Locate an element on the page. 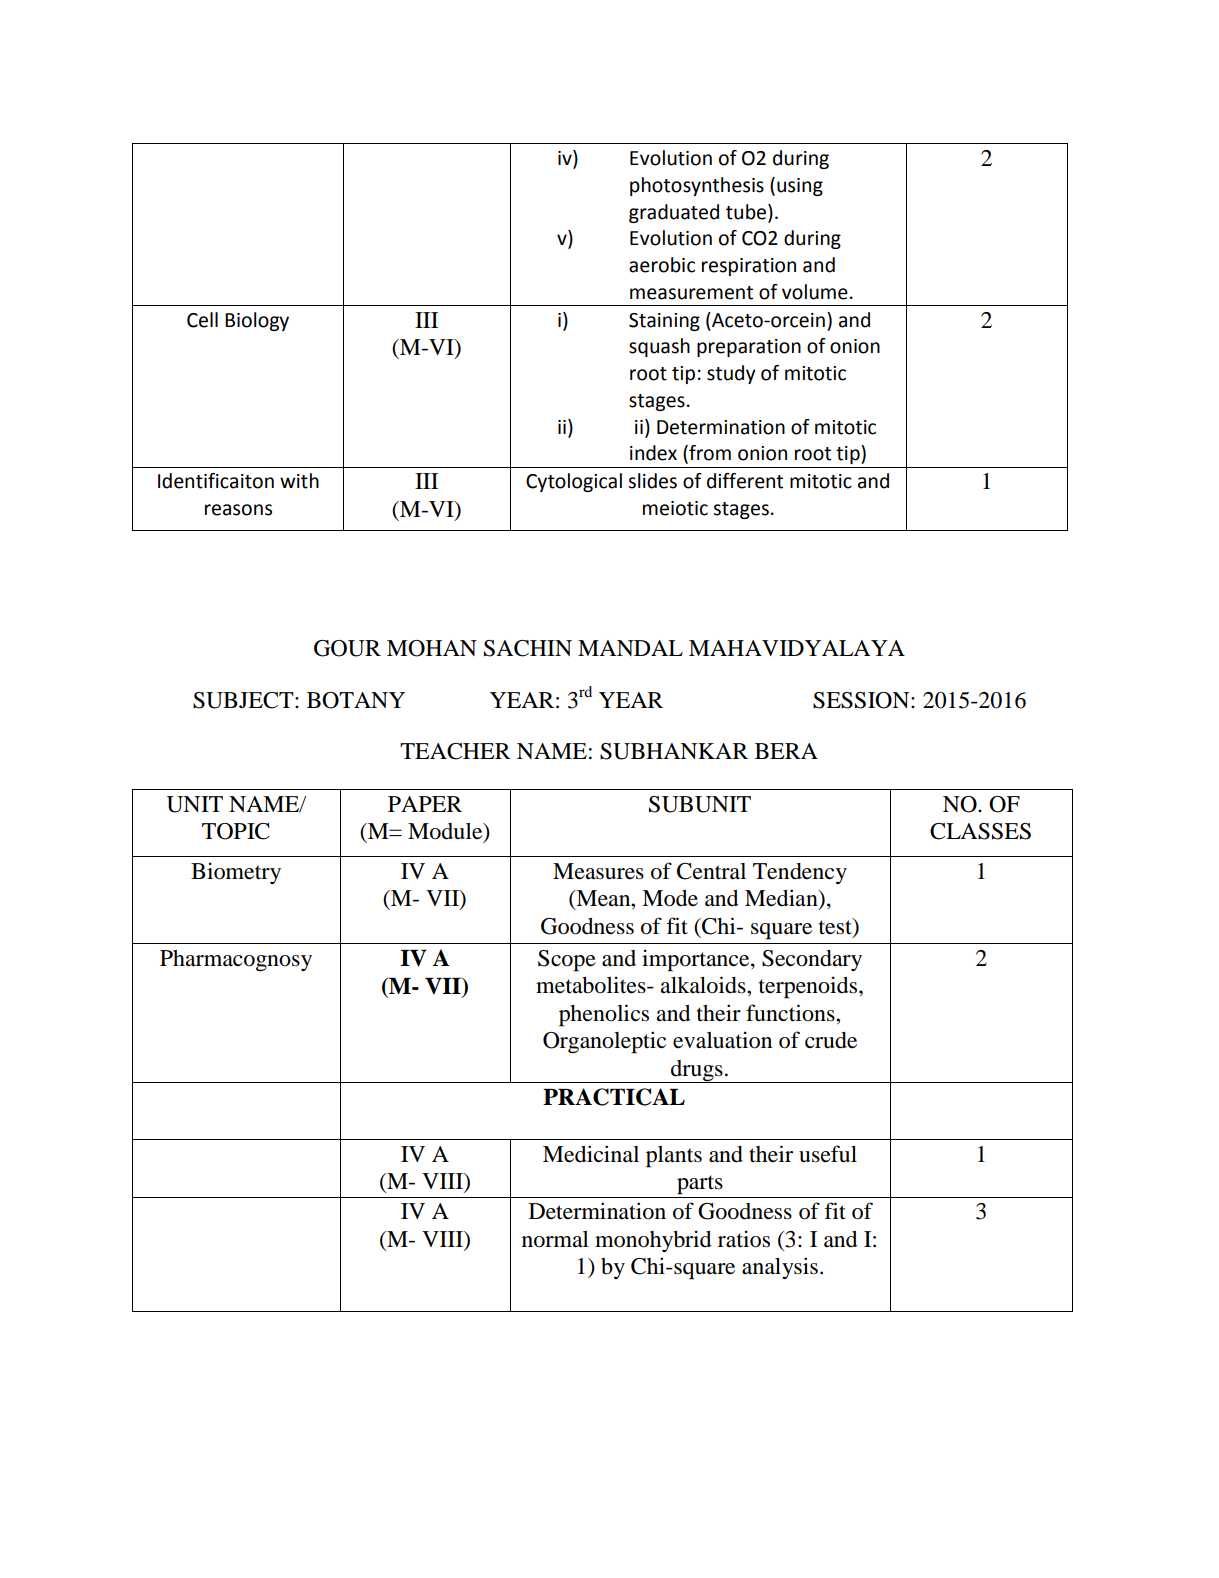 This image has height=1578, width=1219. Cytological is located at coordinates (574, 482).
